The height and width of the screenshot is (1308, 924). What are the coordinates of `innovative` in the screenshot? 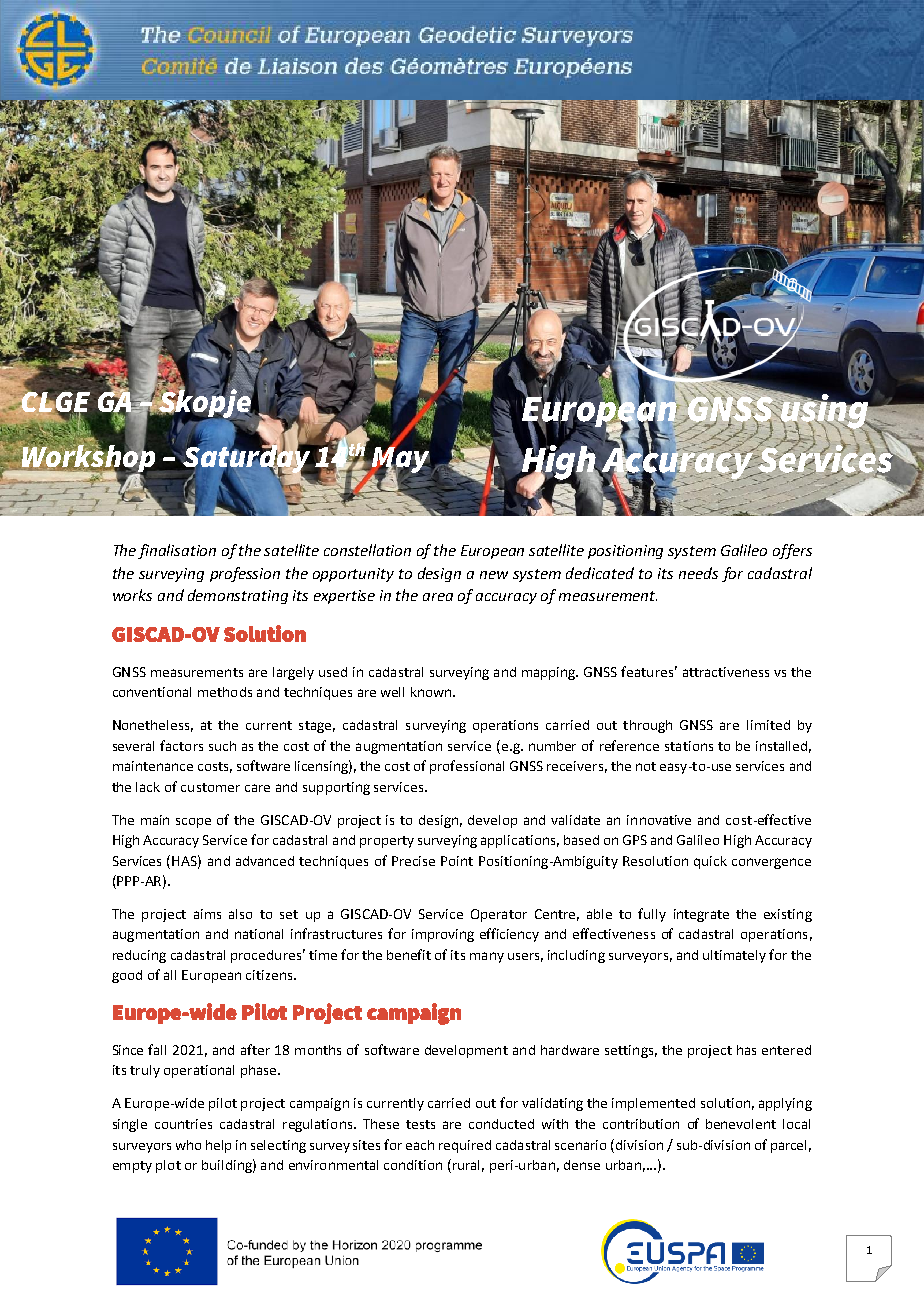 It's located at (659, 820).
